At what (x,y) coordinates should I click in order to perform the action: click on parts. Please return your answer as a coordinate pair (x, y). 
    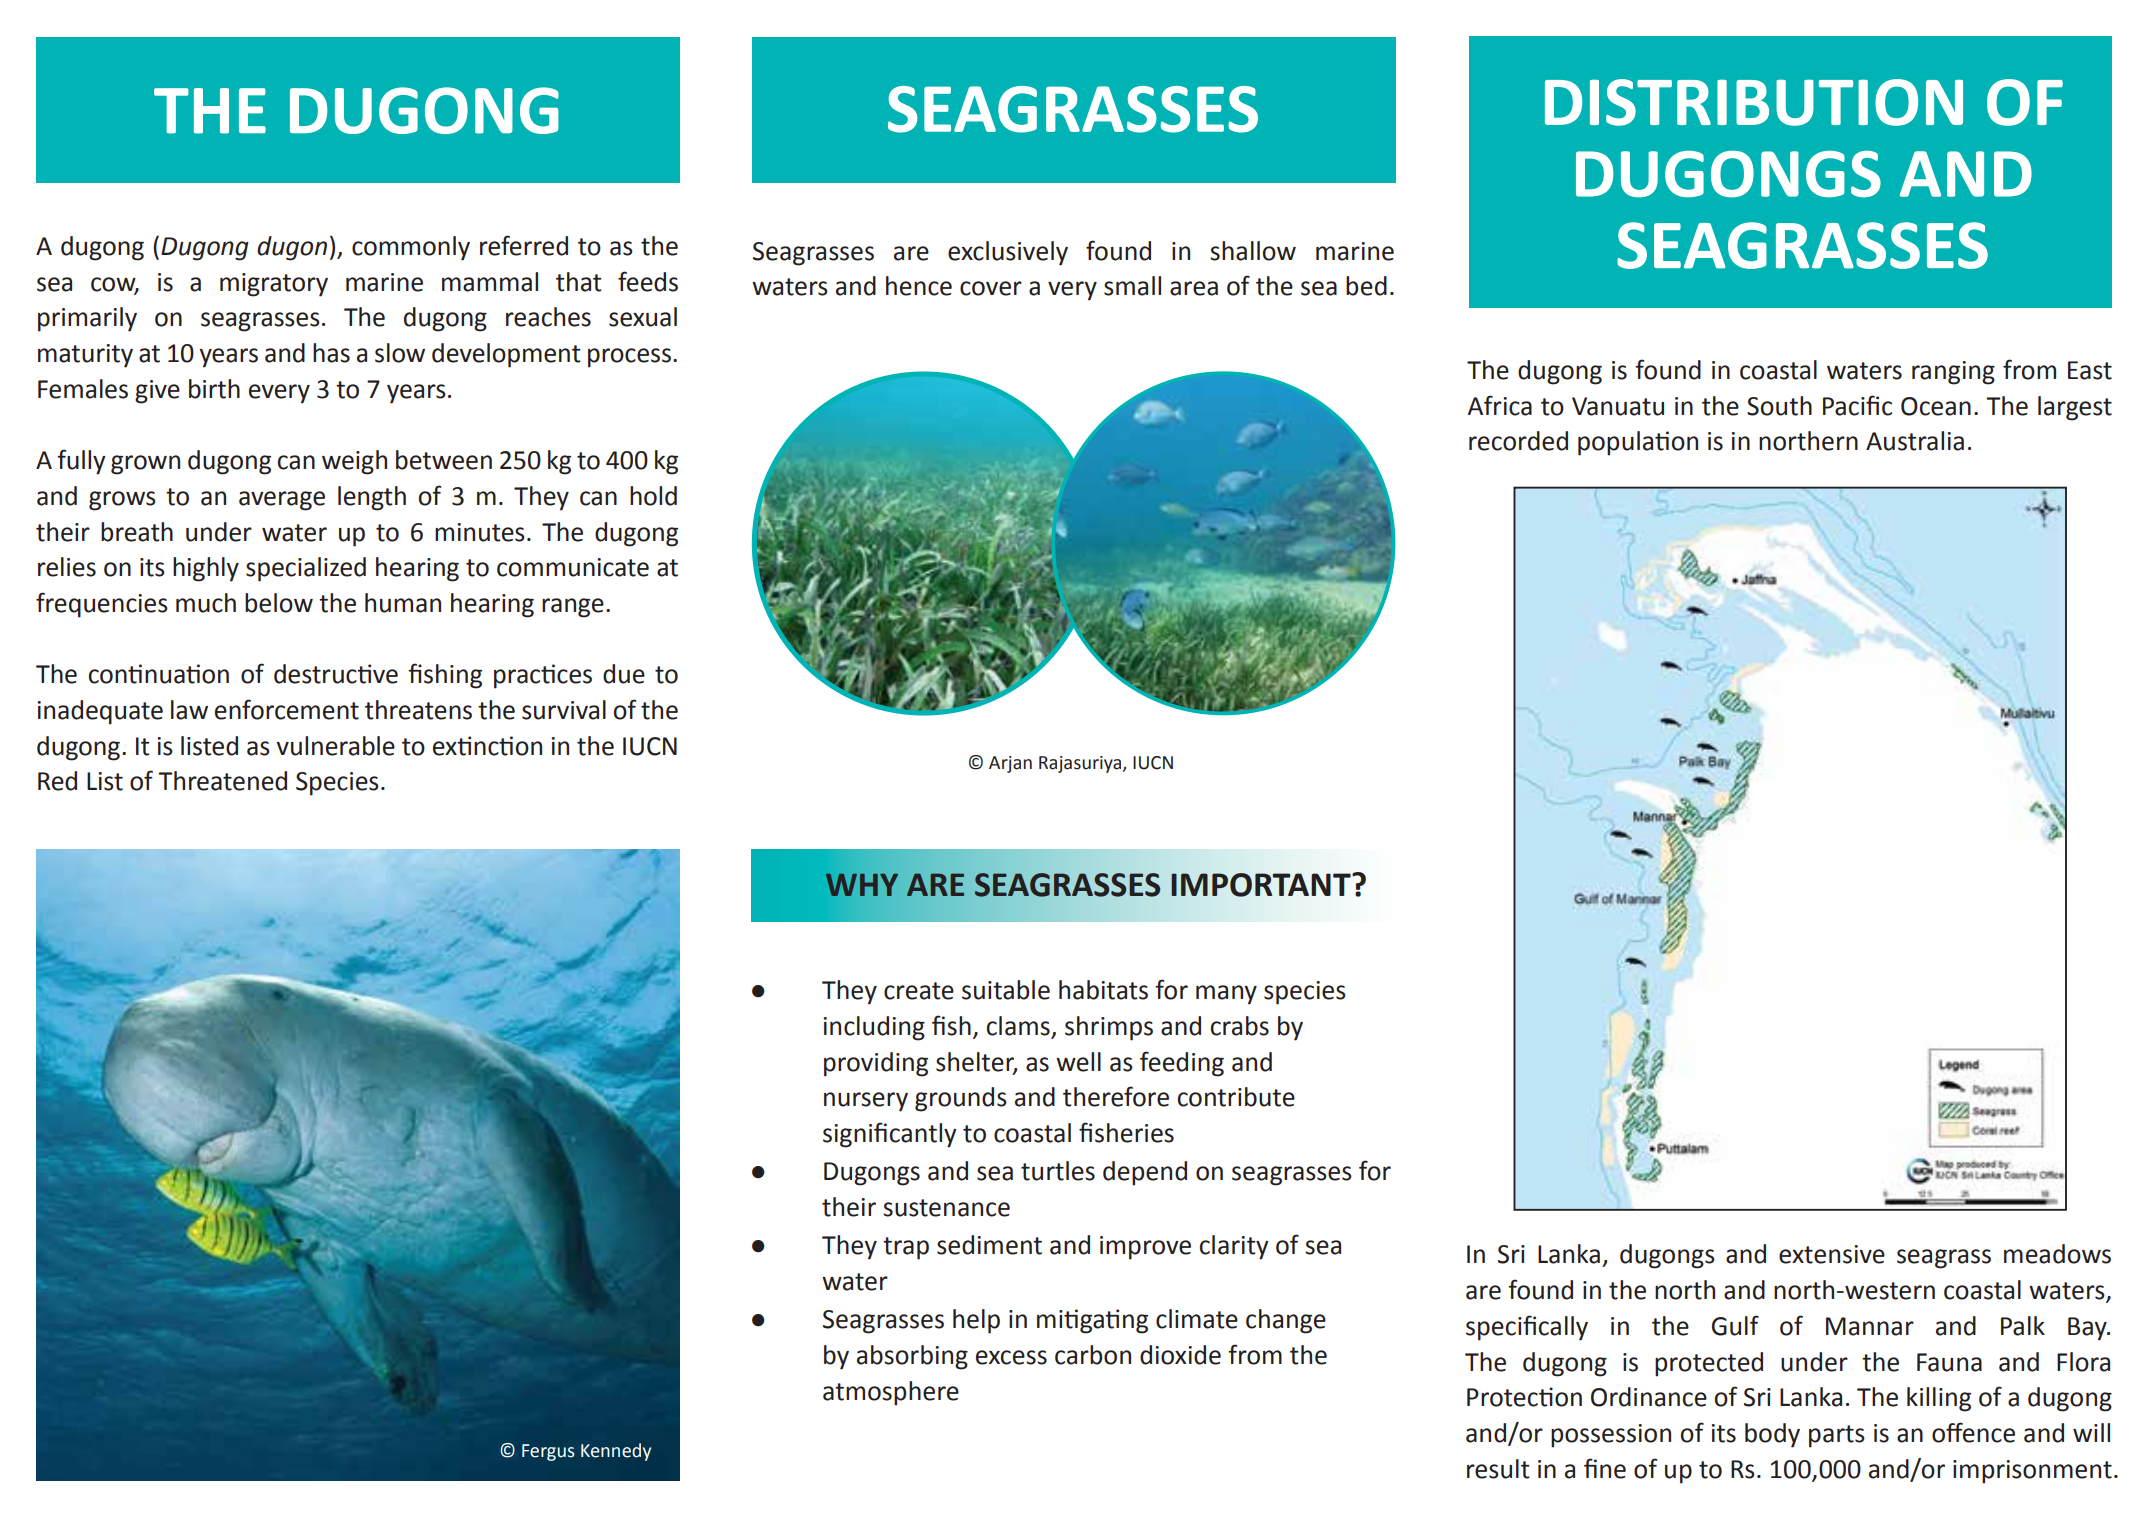
    Looking at the image, I should click on (1837, 1436).
